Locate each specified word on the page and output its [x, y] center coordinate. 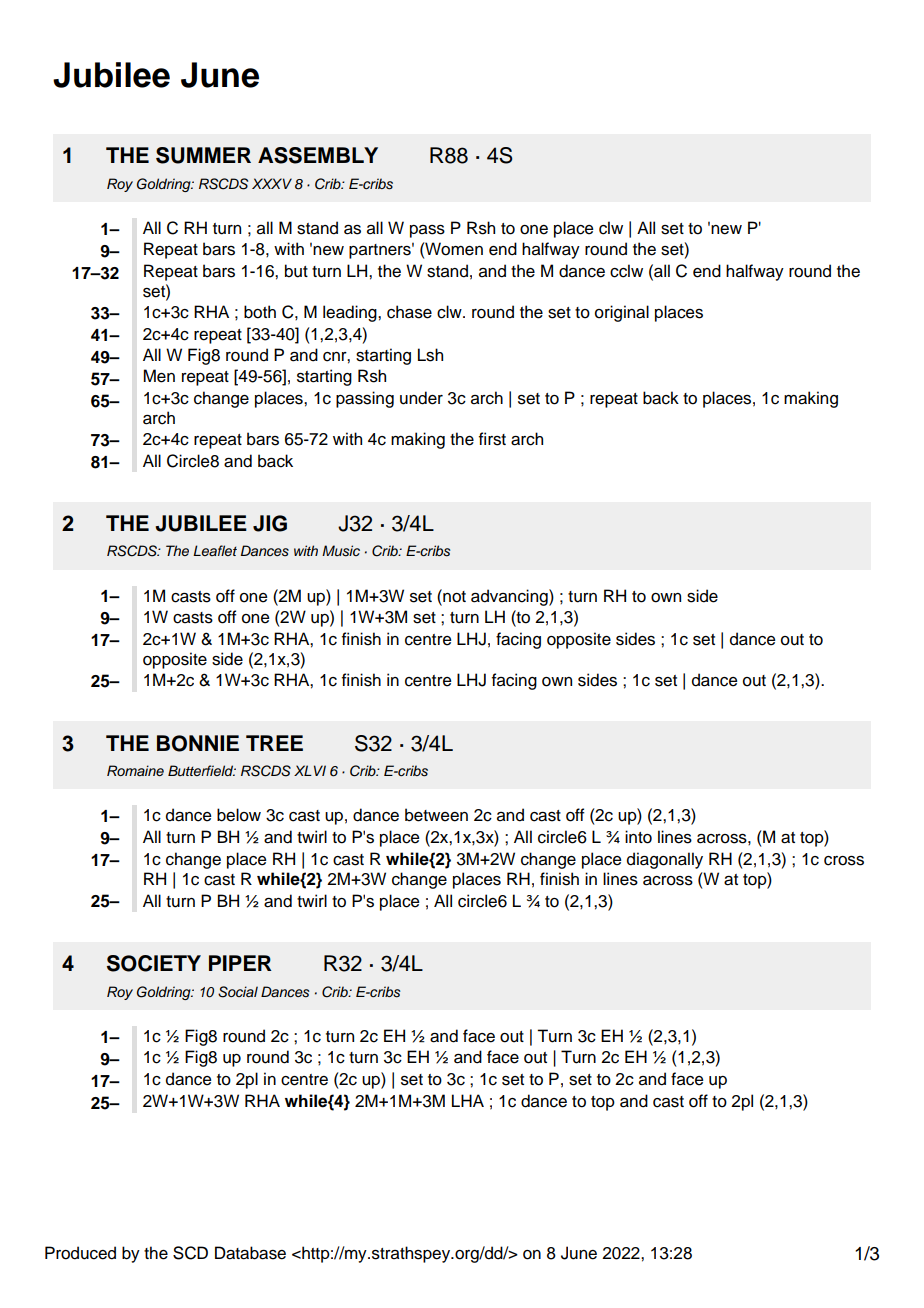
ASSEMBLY [318, 155]
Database [250, 1253]
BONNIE [198, 743]
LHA [468, 1100]
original [622, 313]
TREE [274, 743]
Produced [80, 1253]
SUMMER [203, 155]
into [638, 837]
